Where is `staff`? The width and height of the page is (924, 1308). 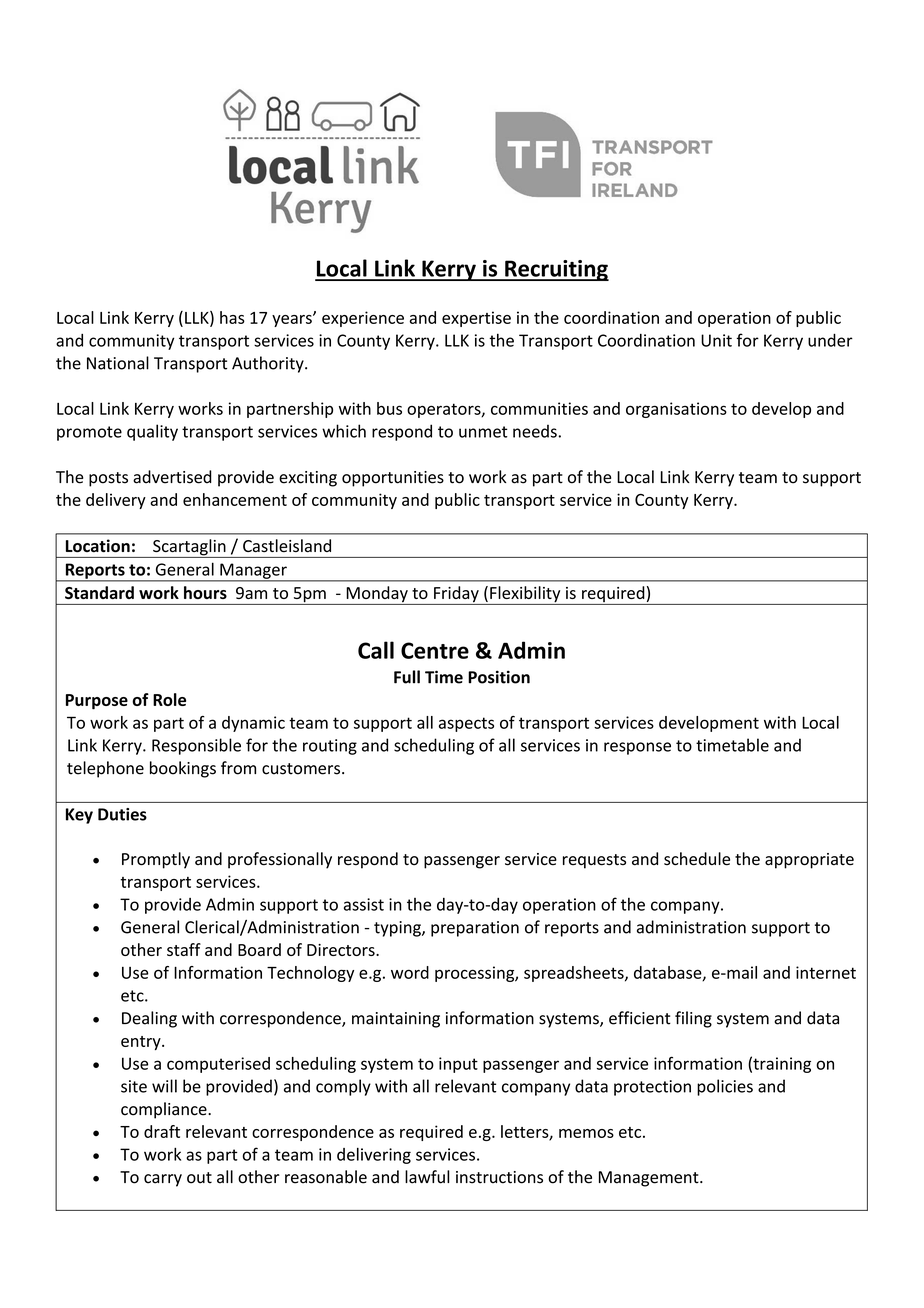 staff is located at coordinates (184, 949).
